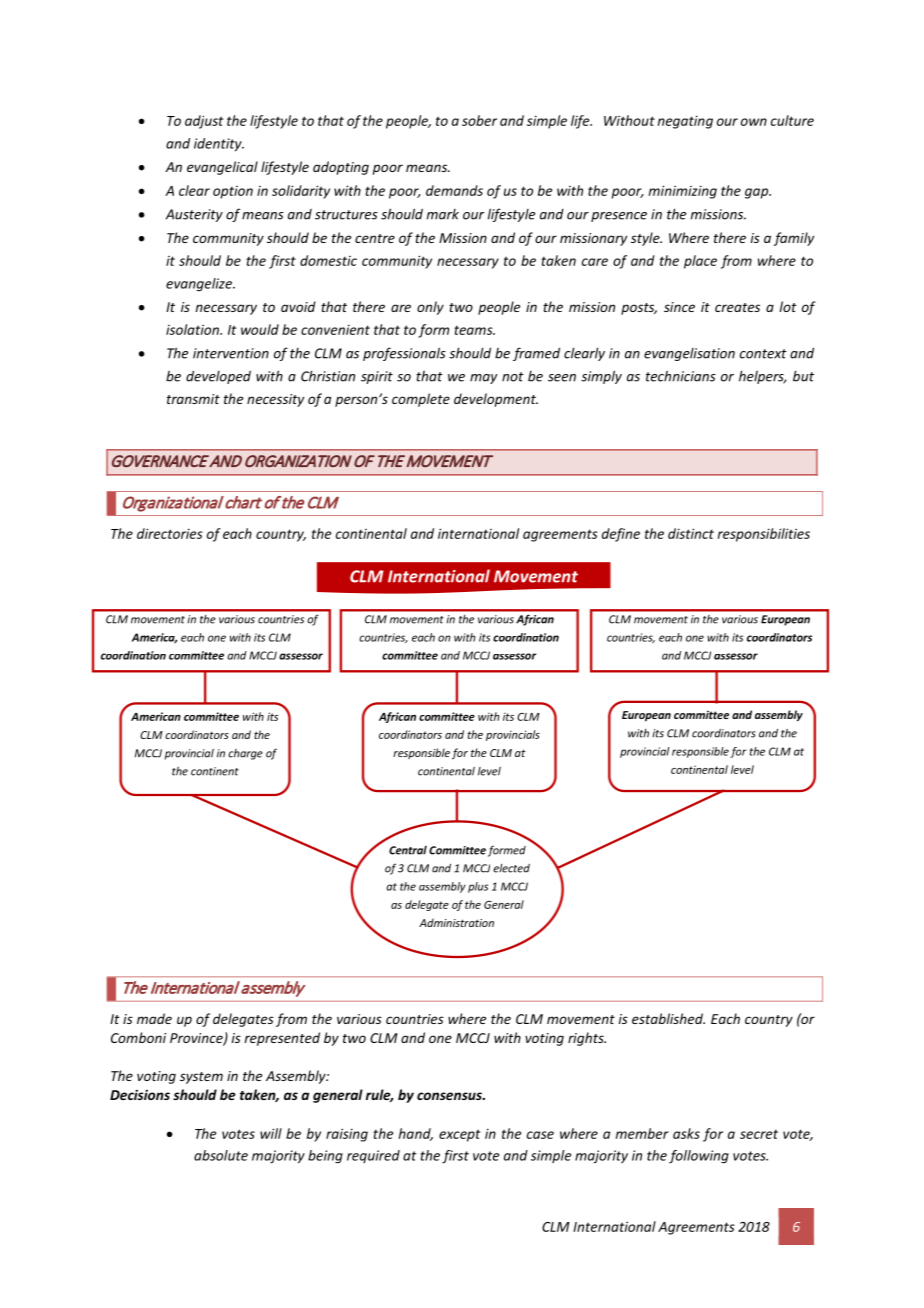 This image has width=924, height=1308. Describe the element at coordinates (691, 533) in the image. I see `distinct` at that location.
